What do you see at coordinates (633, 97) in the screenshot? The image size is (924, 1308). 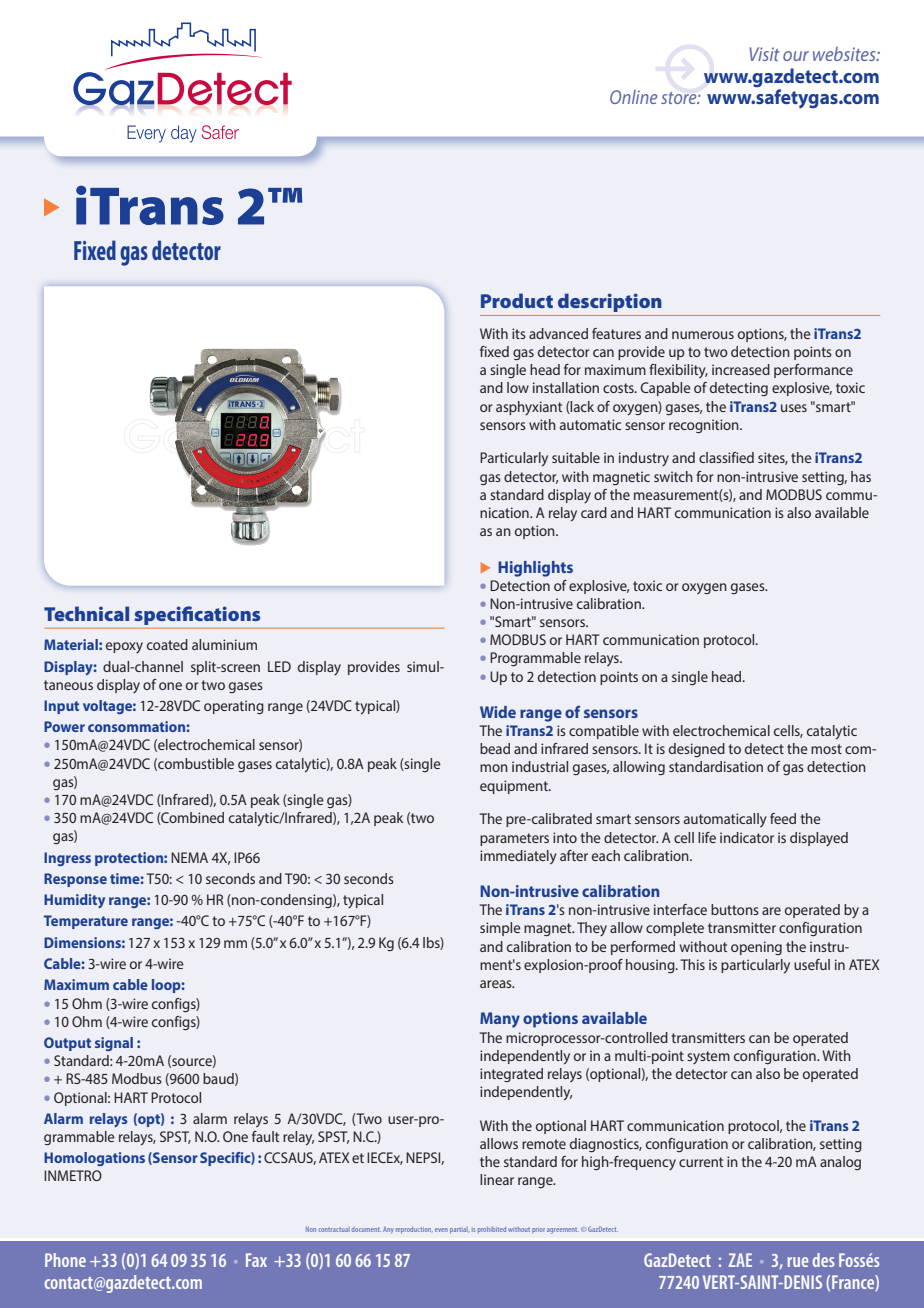 I see `Online` at bounding box center [633, 97].
